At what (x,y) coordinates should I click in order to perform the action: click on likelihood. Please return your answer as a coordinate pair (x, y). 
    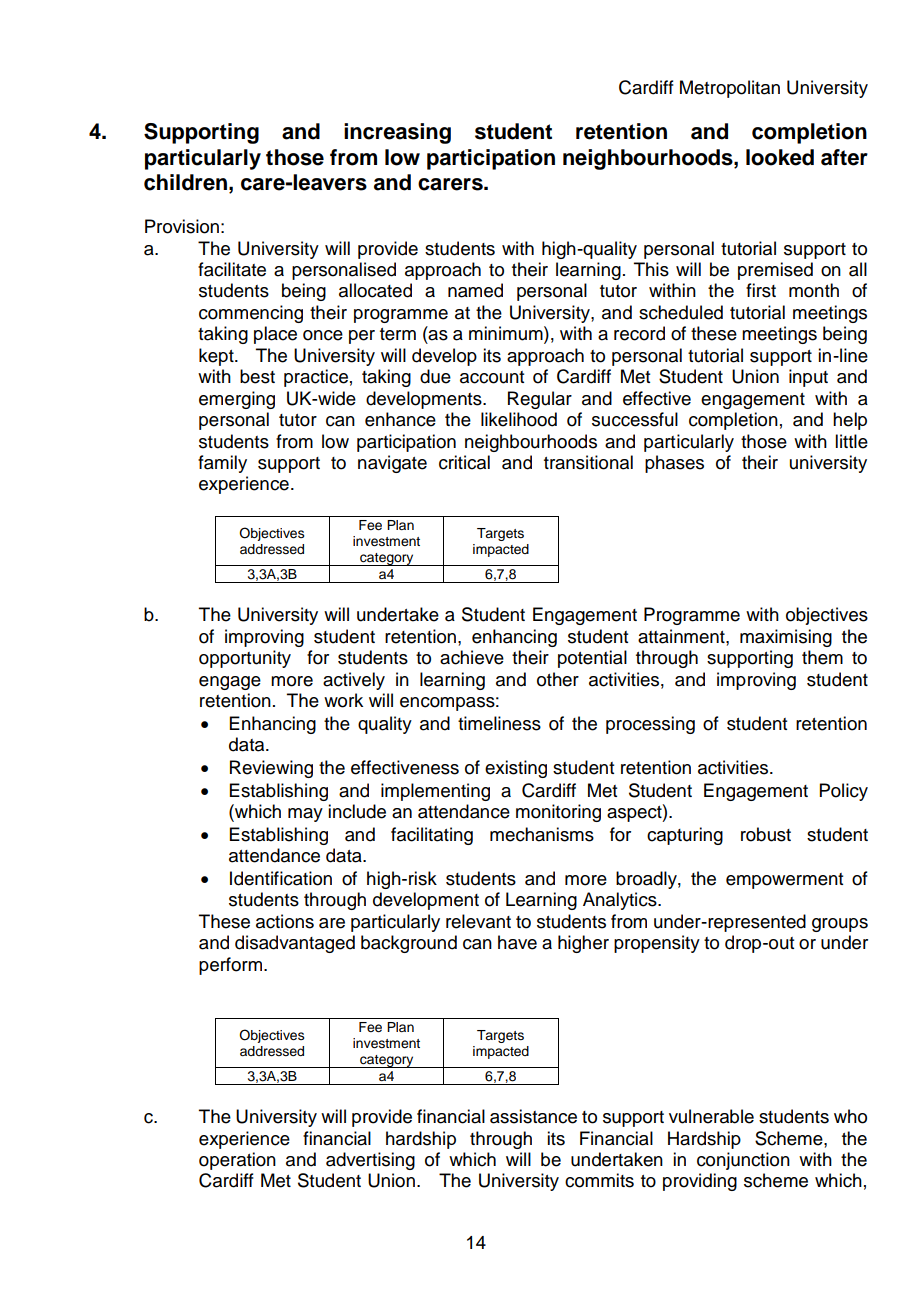
    Looking at the image, I should click on (519, 419).
